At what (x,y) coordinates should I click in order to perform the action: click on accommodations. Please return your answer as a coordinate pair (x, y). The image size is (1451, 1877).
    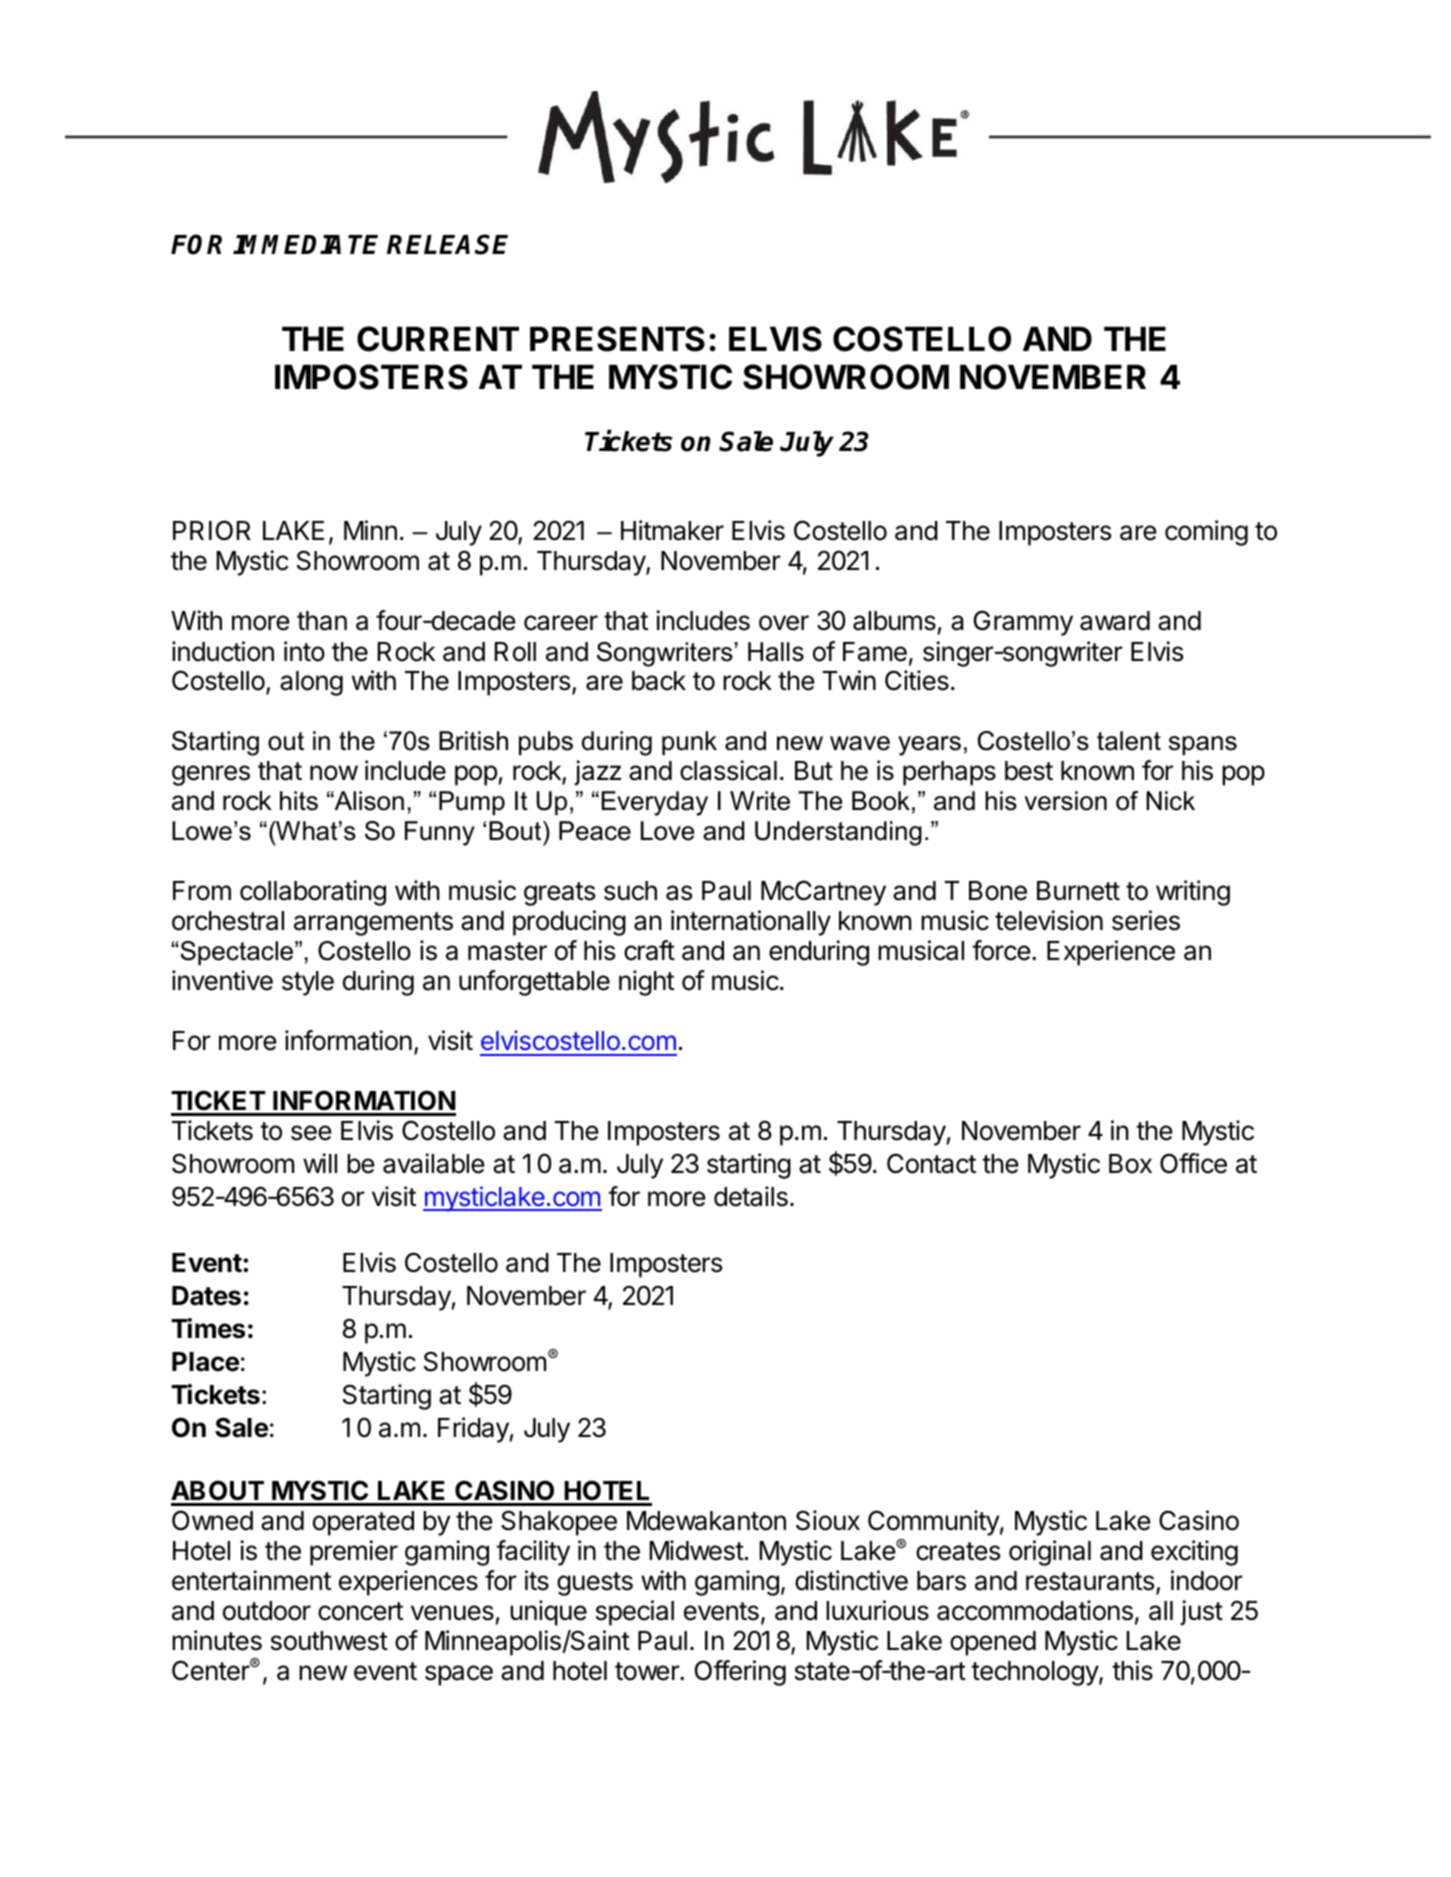
    Looking at the image, I should click on (1035, 1610).
